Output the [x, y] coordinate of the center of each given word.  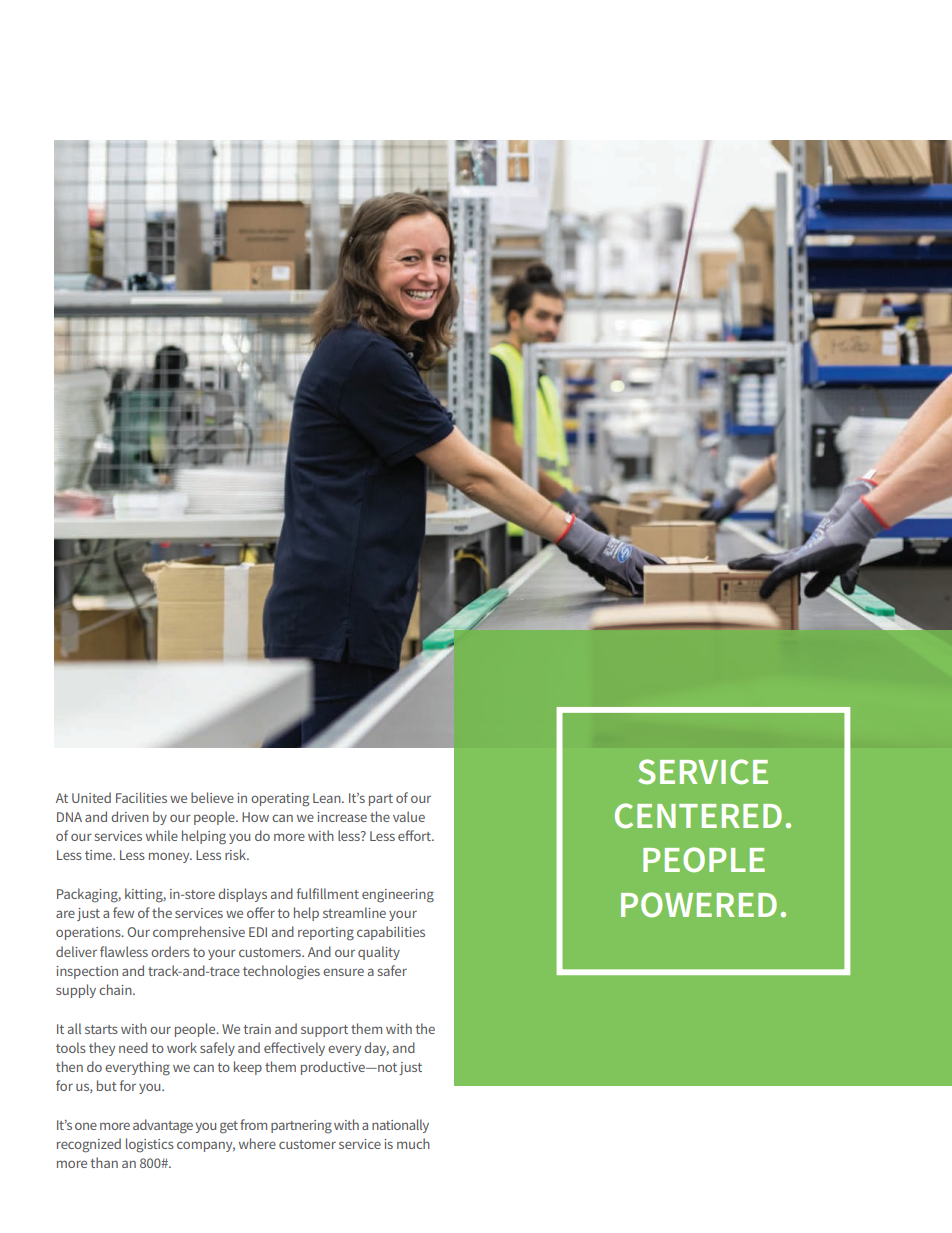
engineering [398, 896]
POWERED [699, 905]
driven [130, 816]
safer [392, 970]
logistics [150, 1145]
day [376, 1049]
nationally [400, 1126]
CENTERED [698, 816]
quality [379, 953]
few [123, 912]
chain [116, 989]
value [409, 816]
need [133, 1047]
